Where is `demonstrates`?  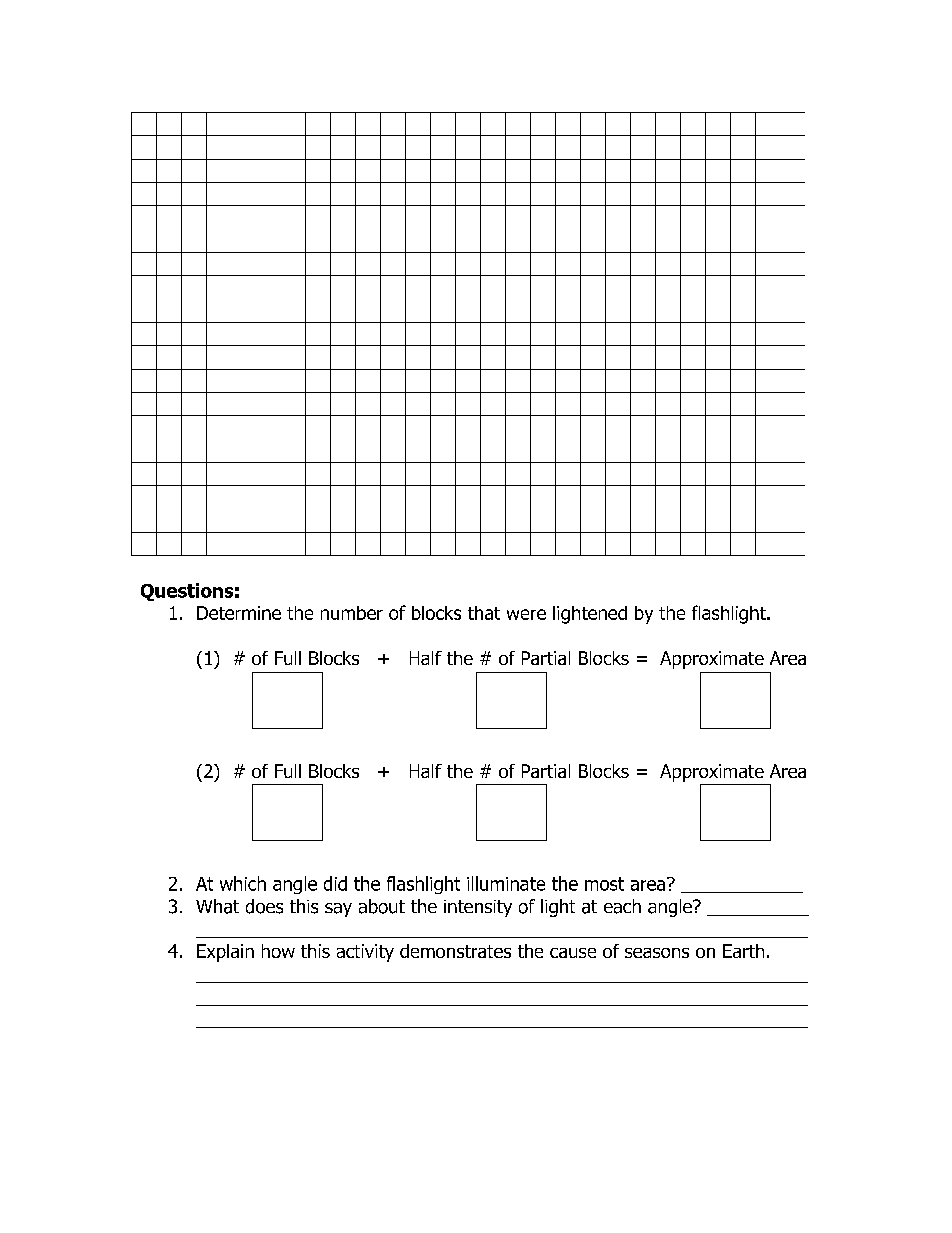
demonstrates is located at coordinates (455, 951).
